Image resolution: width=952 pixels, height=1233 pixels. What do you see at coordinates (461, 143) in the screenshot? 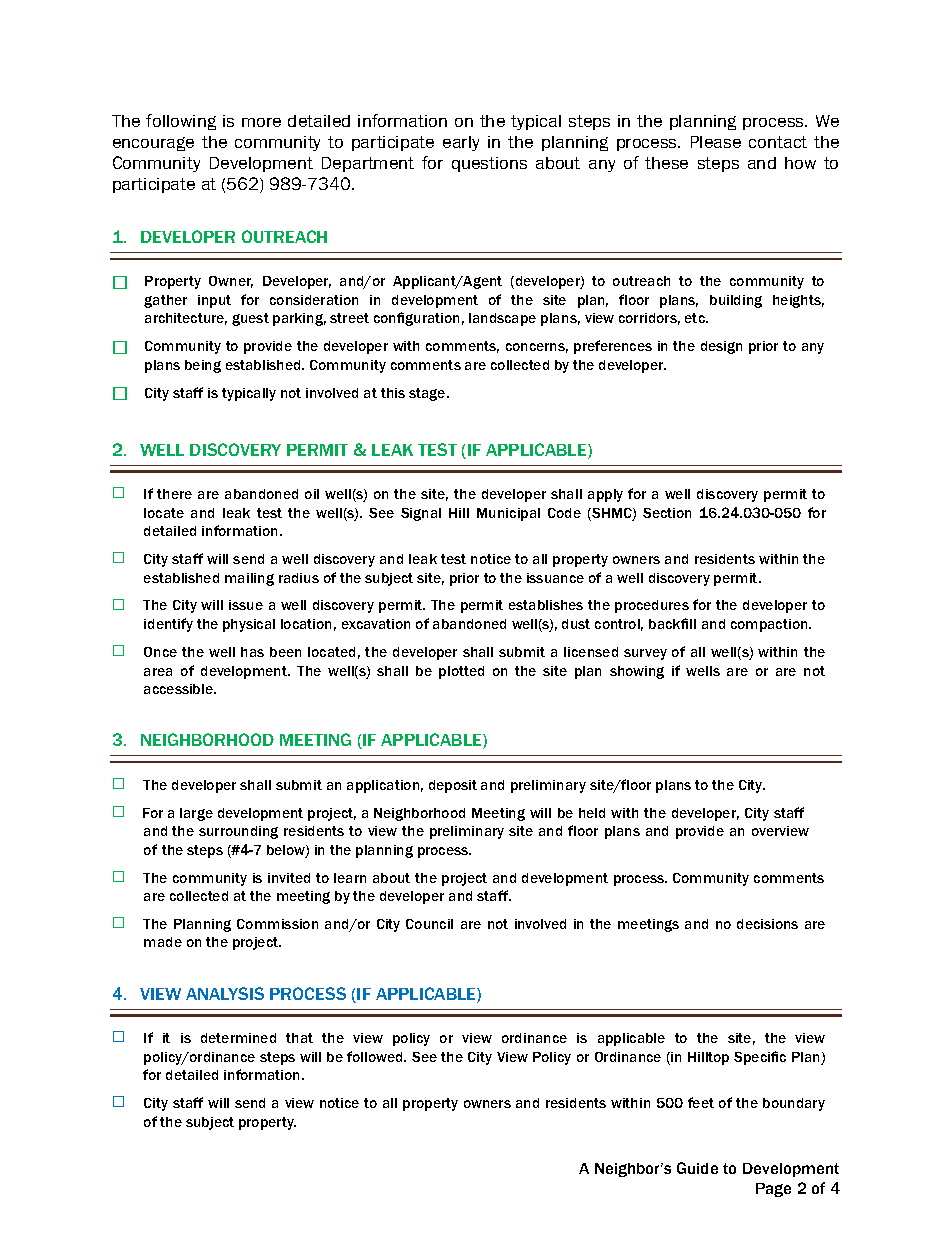
I see `early` at bounding box center [461, 143].
